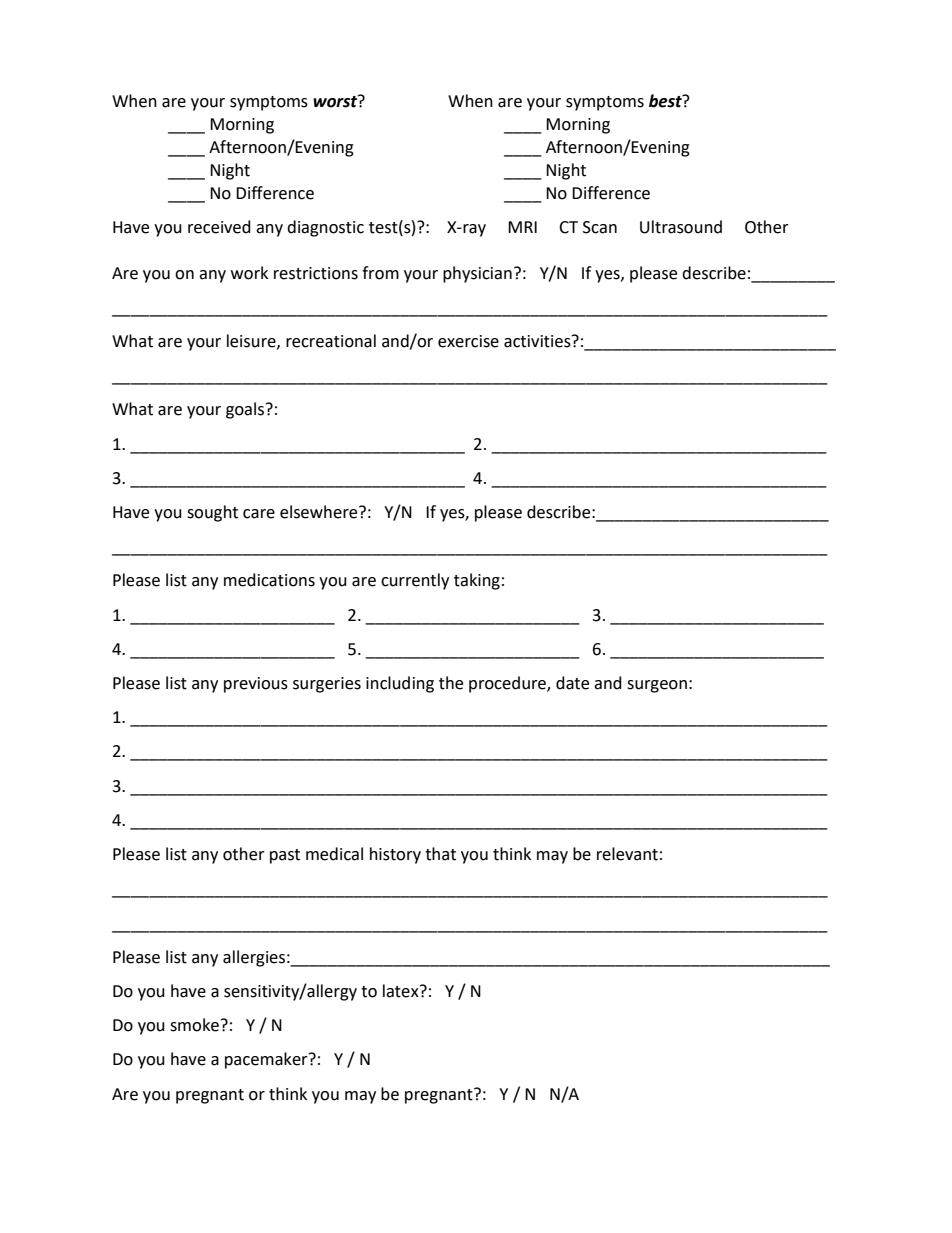 This screenshot has width=952, height=1233. What do you see at coordinates (477, 274) in the screenshot?
I see `physician` at bounding box center [477, 274].
